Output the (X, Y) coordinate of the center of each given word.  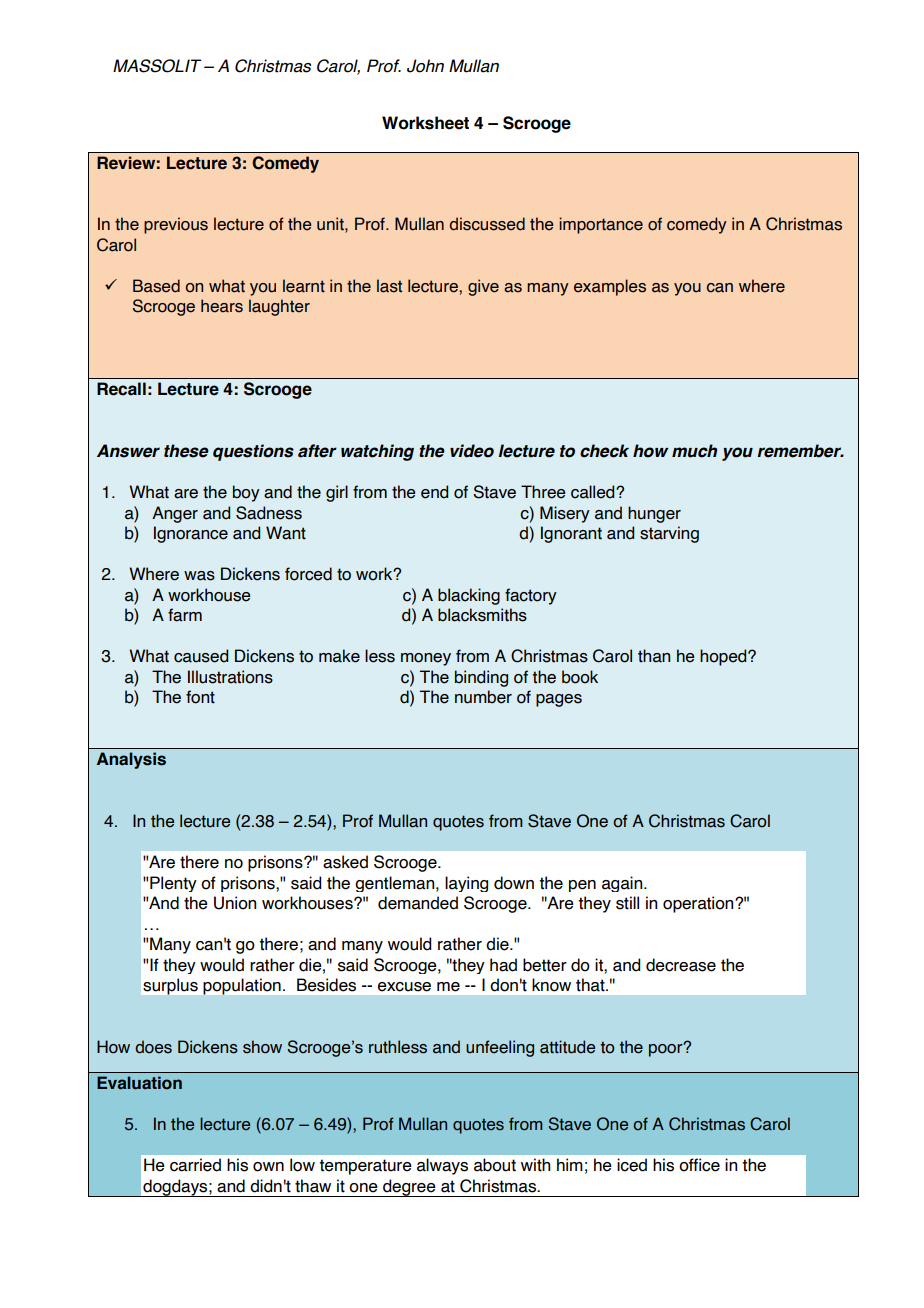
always (442, 1166)
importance (601, 225)
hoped (724, 657)
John (425, 66)
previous (176, 225)
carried (195, 1165)
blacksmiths (482, 615)
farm (185, 615)
